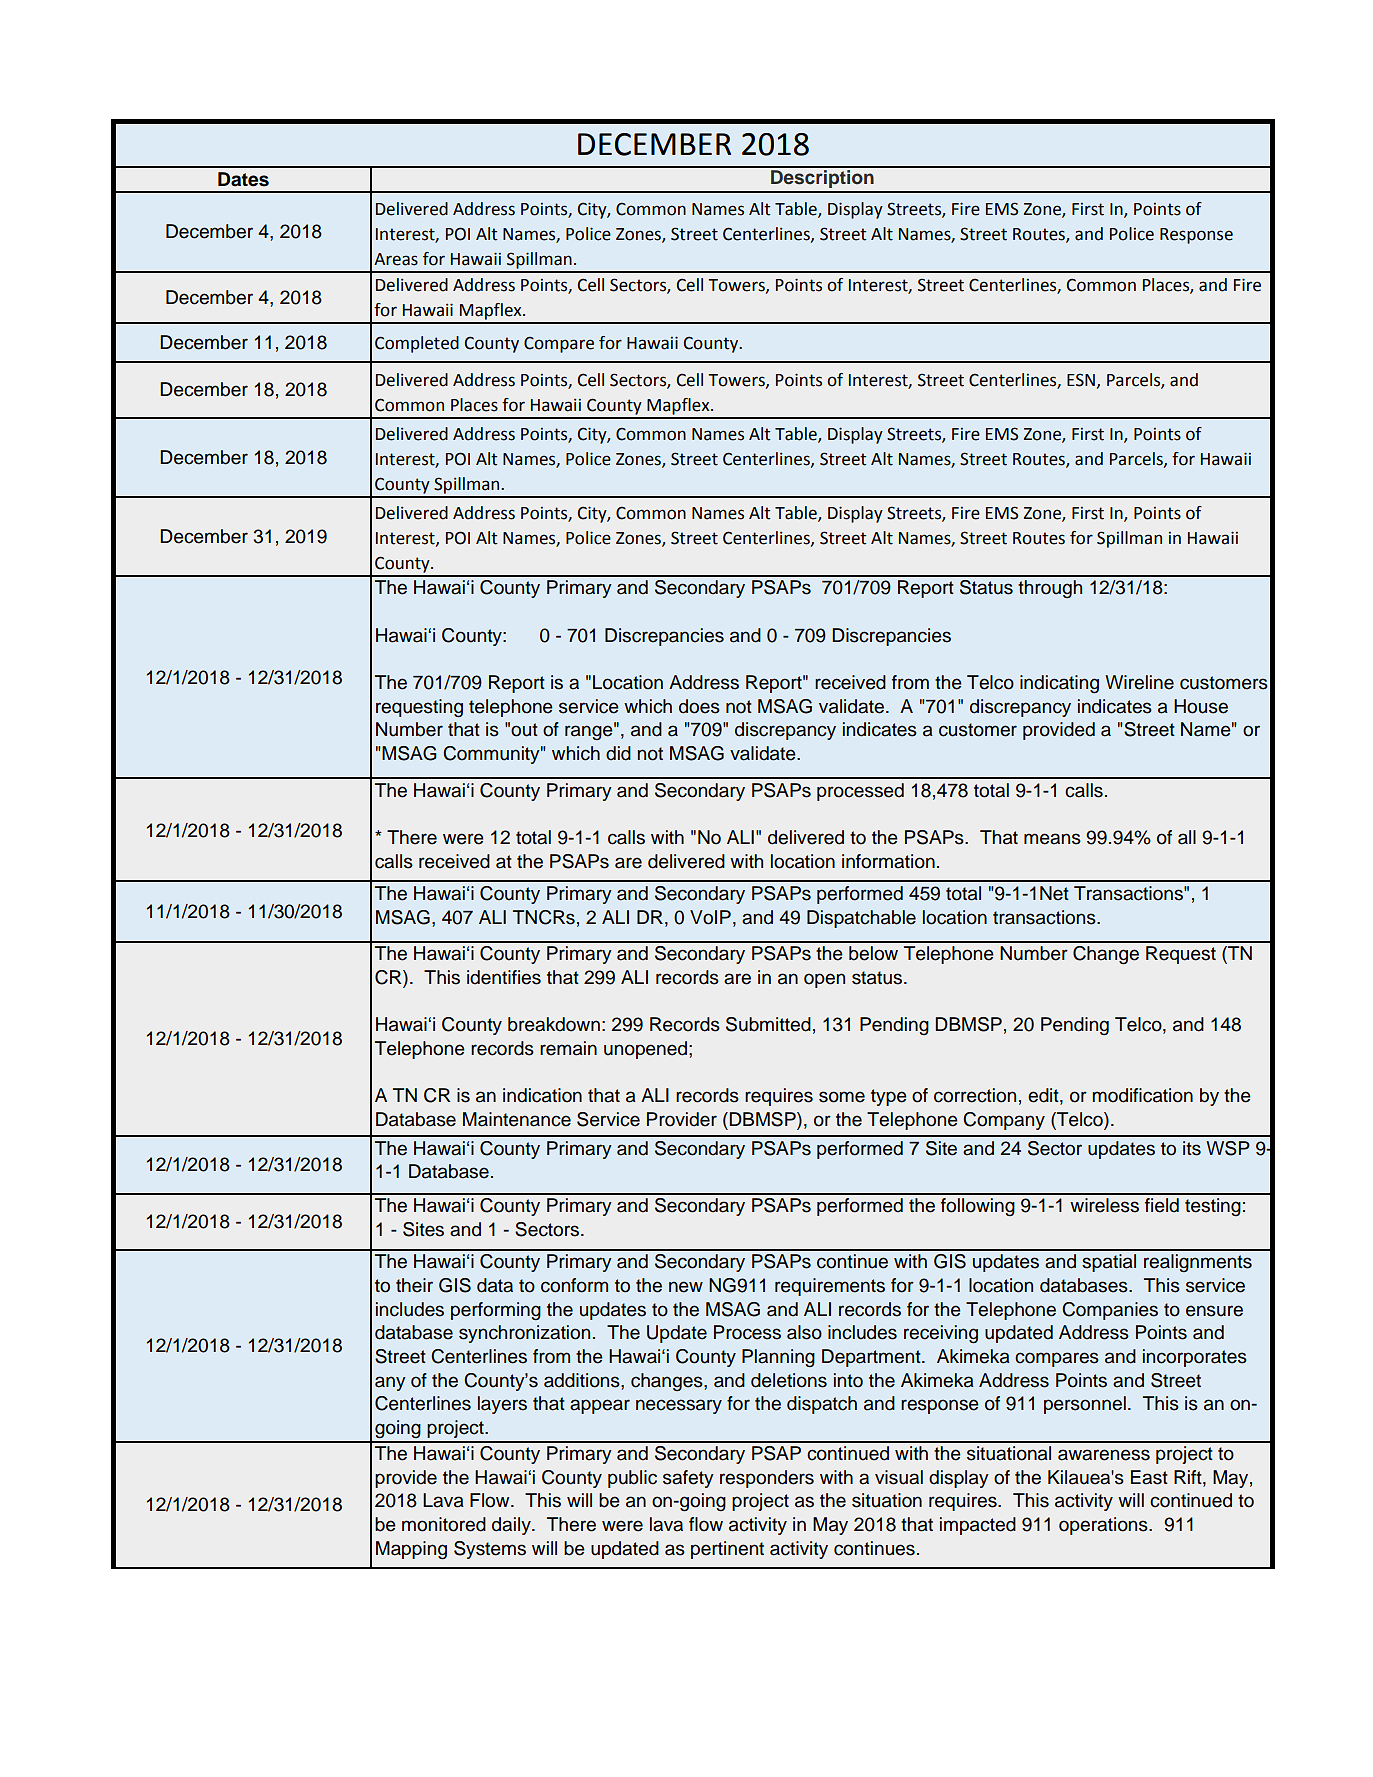  What do you see at coordinates (512, 1526) in the image?
I see `daily` at bounding box center [512, 1526].
